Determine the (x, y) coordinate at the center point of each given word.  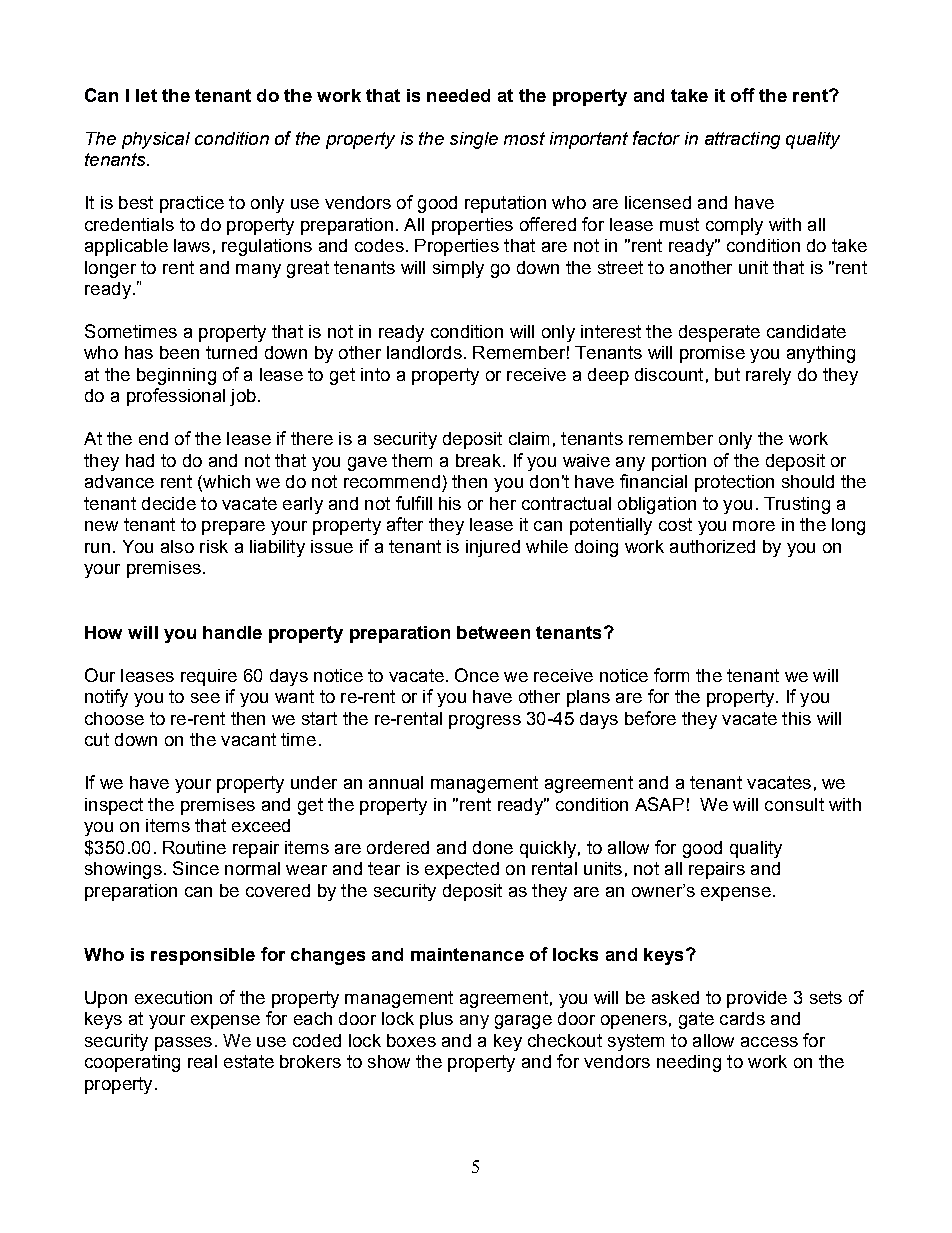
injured (493, 548)
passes (183, 1044)
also (177, 546)
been (179, 352)
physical (156, 140)
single (474, 140)
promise (712, 354)
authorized (712, 546)
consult (794, 804)
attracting (742, 140)
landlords (424, 352)
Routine (194, 847)
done (493, 847)
